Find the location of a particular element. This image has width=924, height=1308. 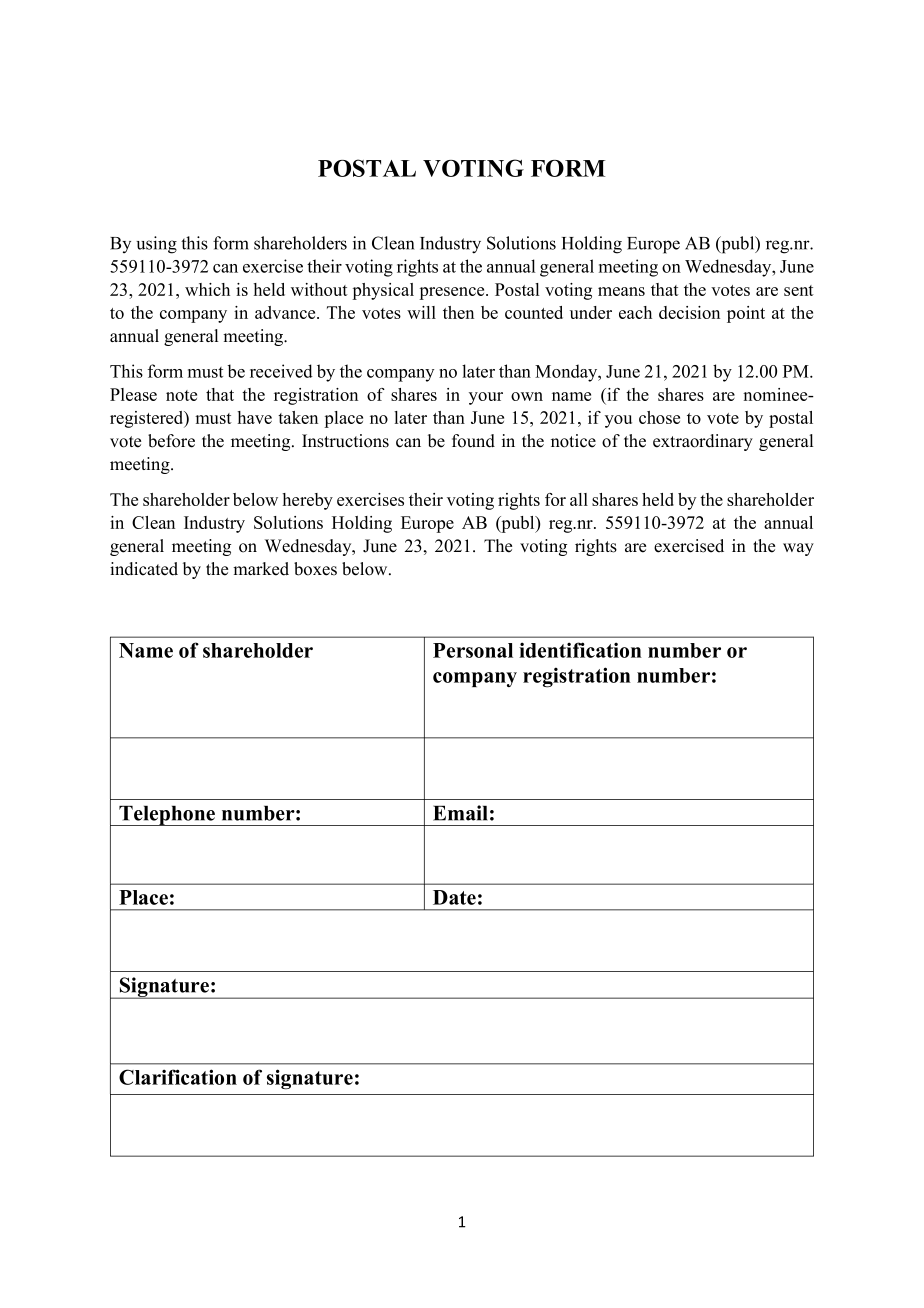

which is located at coordinates (207, 289).
